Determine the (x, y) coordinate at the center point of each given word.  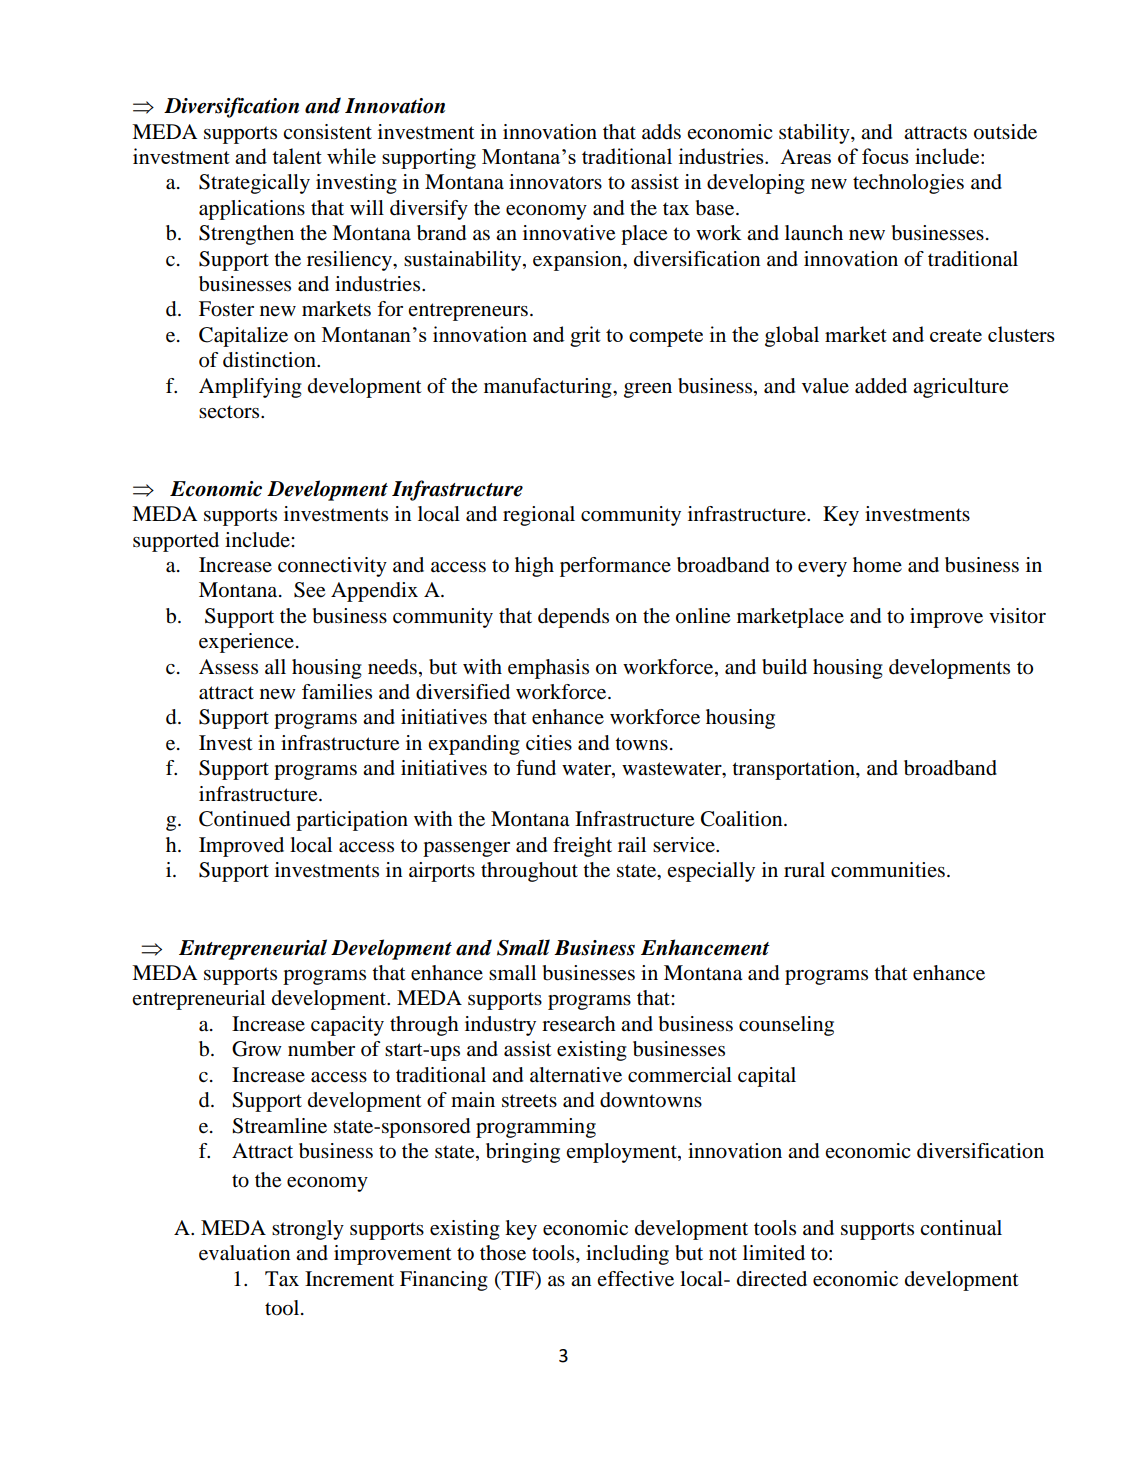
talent (297, 156)
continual (961, 1228)
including (627, 1255)
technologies (908, 184)
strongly (308, 1230)
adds (661, 132)
